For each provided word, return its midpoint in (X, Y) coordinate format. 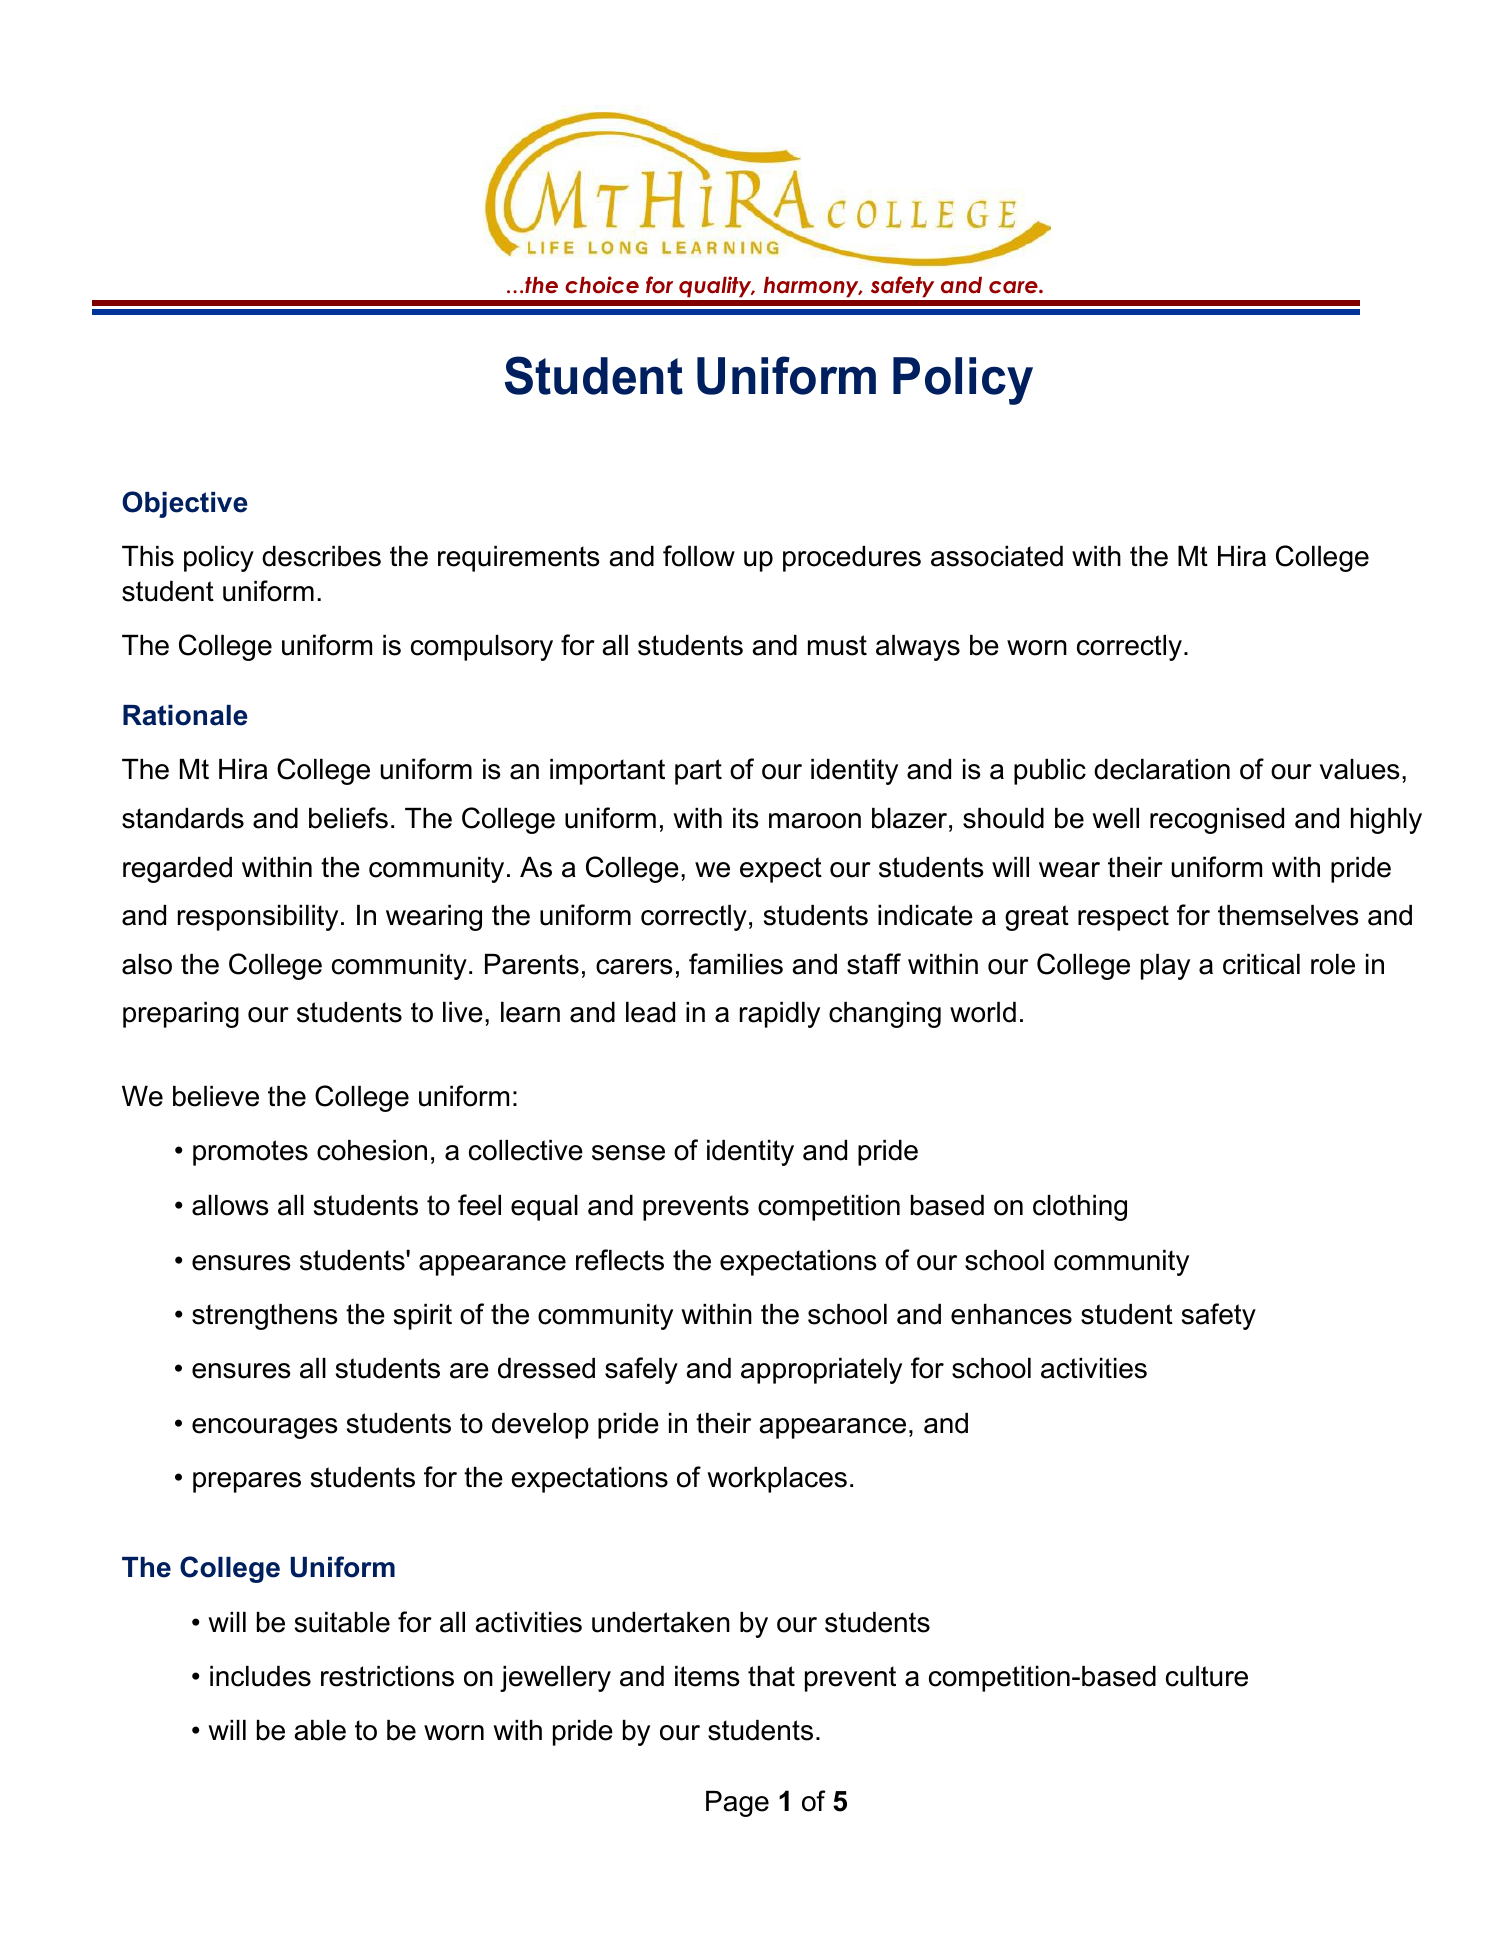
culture (1207, 1676)
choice (602, 285)
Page (737, 1804)
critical (1261, 964)
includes (260, 1676)
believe (216, 1096)
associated (997, 556)
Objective (185, 504)
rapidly (780, 1015)
